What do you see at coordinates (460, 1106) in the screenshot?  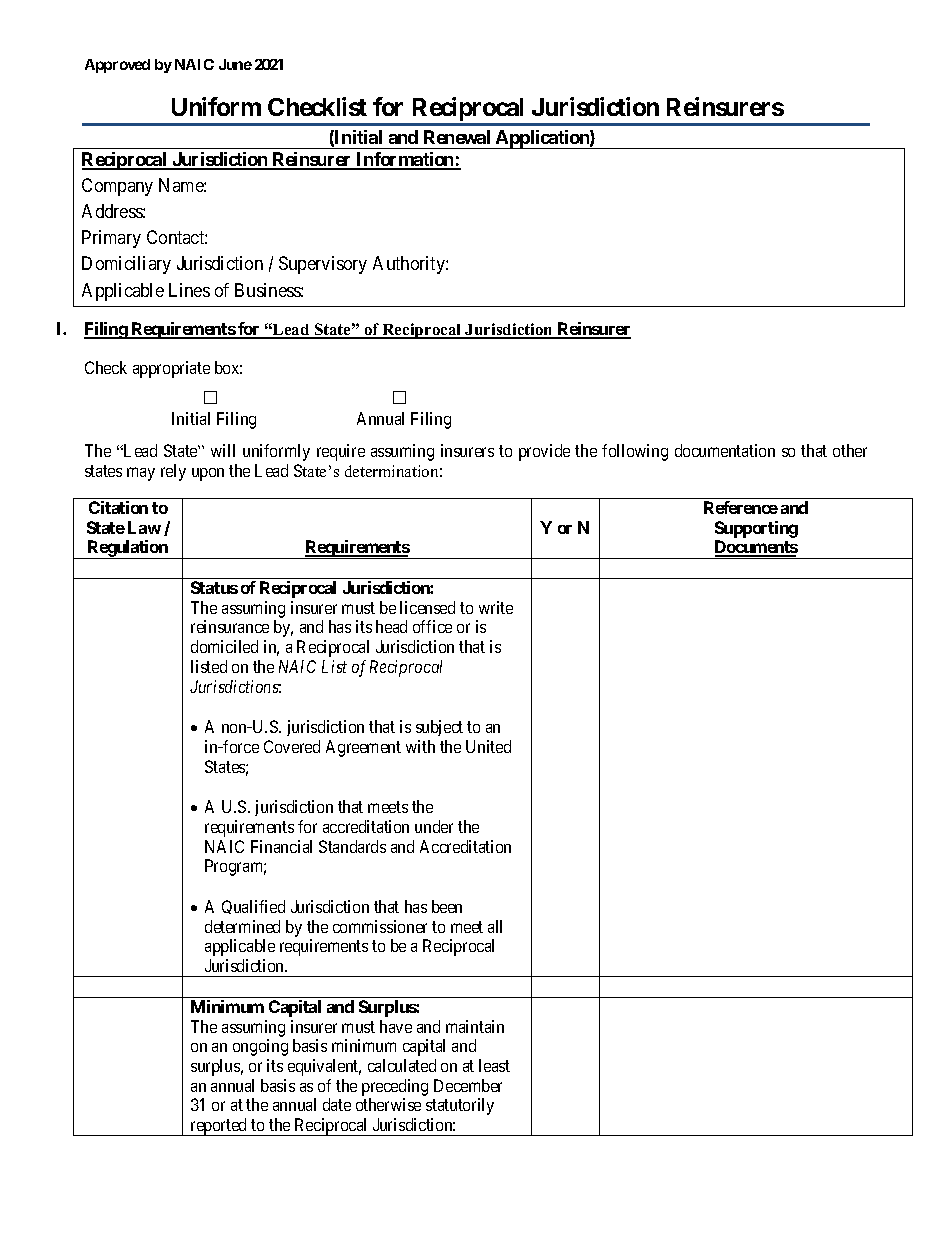 I see `statutorily` at bounding box center [460, 1106].
